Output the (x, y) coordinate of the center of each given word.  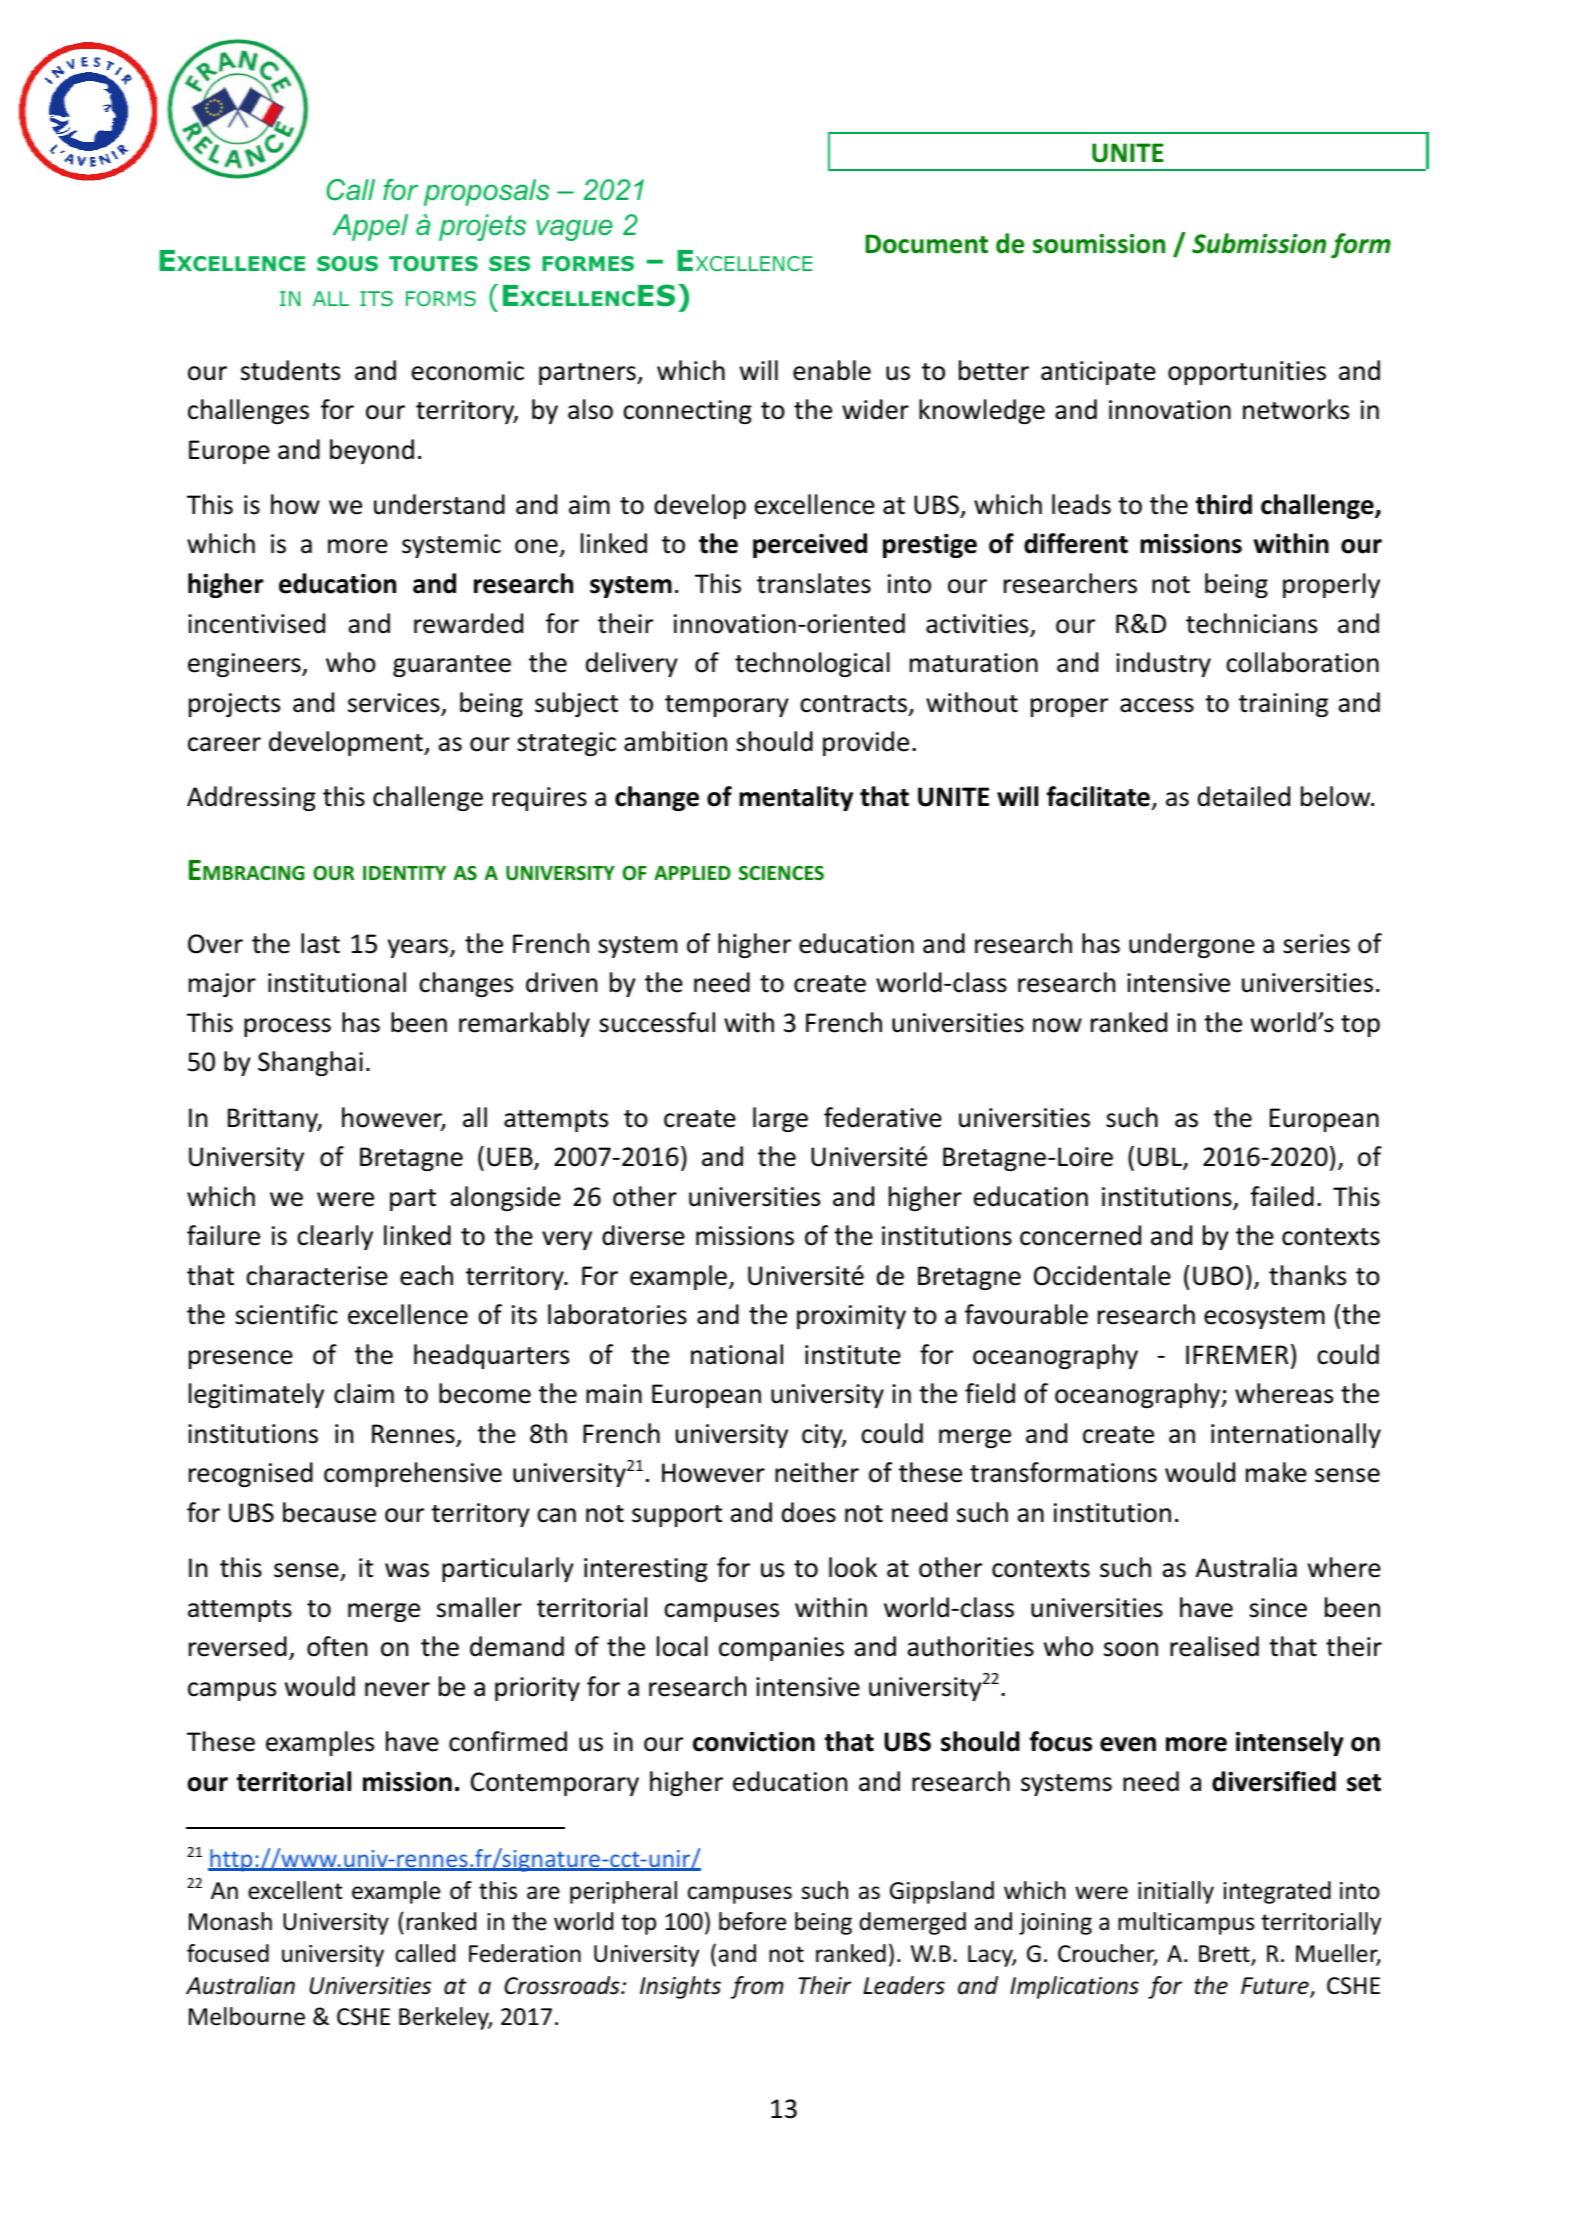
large (780, 1119)
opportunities (1247, 373)
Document (926, 244)
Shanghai (310, 1063)
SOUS (347, 263)
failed (1282, 1196)
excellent (295, 1890)
